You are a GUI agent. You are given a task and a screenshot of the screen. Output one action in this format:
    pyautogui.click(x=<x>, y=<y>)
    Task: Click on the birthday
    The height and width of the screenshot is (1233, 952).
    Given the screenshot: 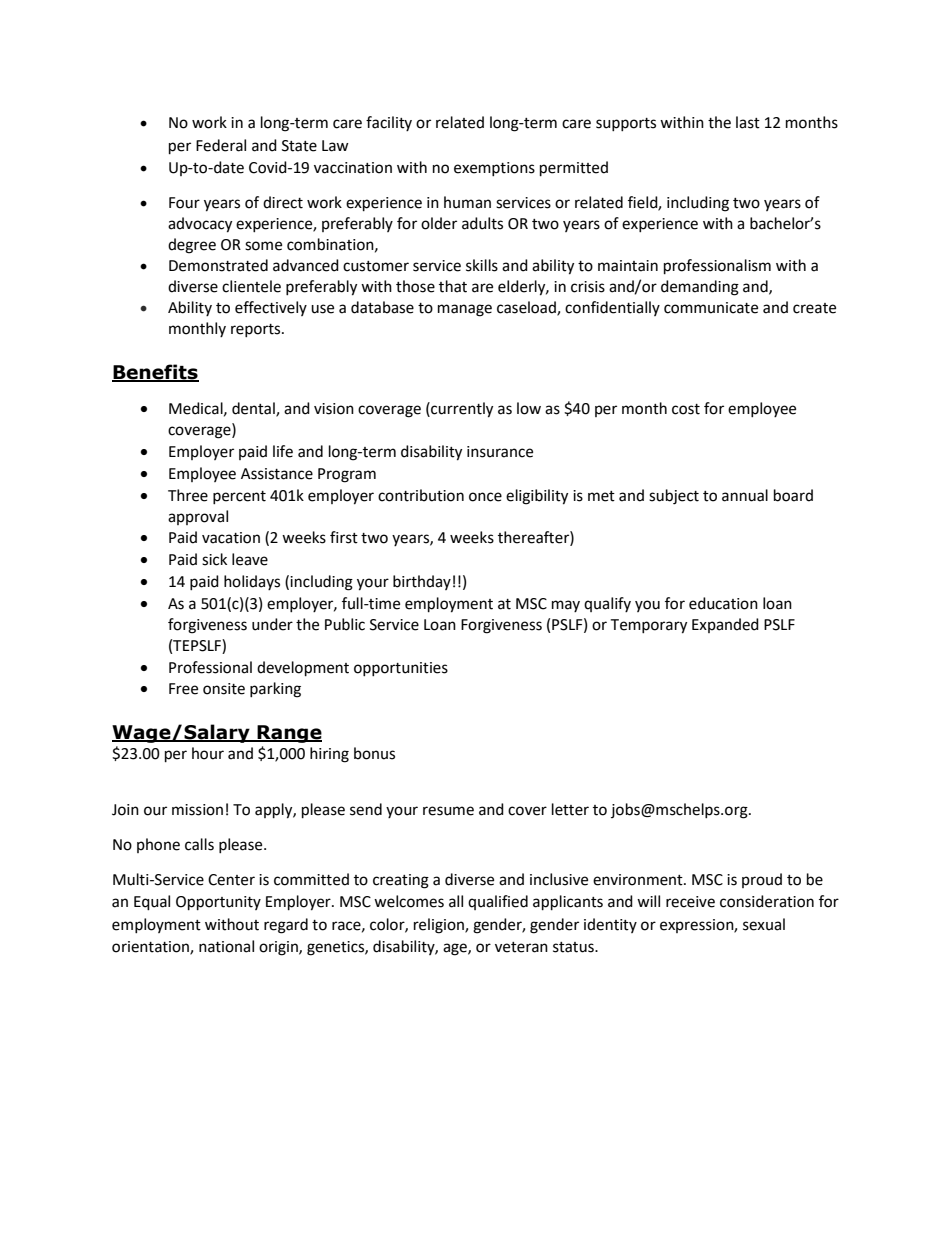 What is the action you would take?
    pyautogui.click(x=422, y=582)
